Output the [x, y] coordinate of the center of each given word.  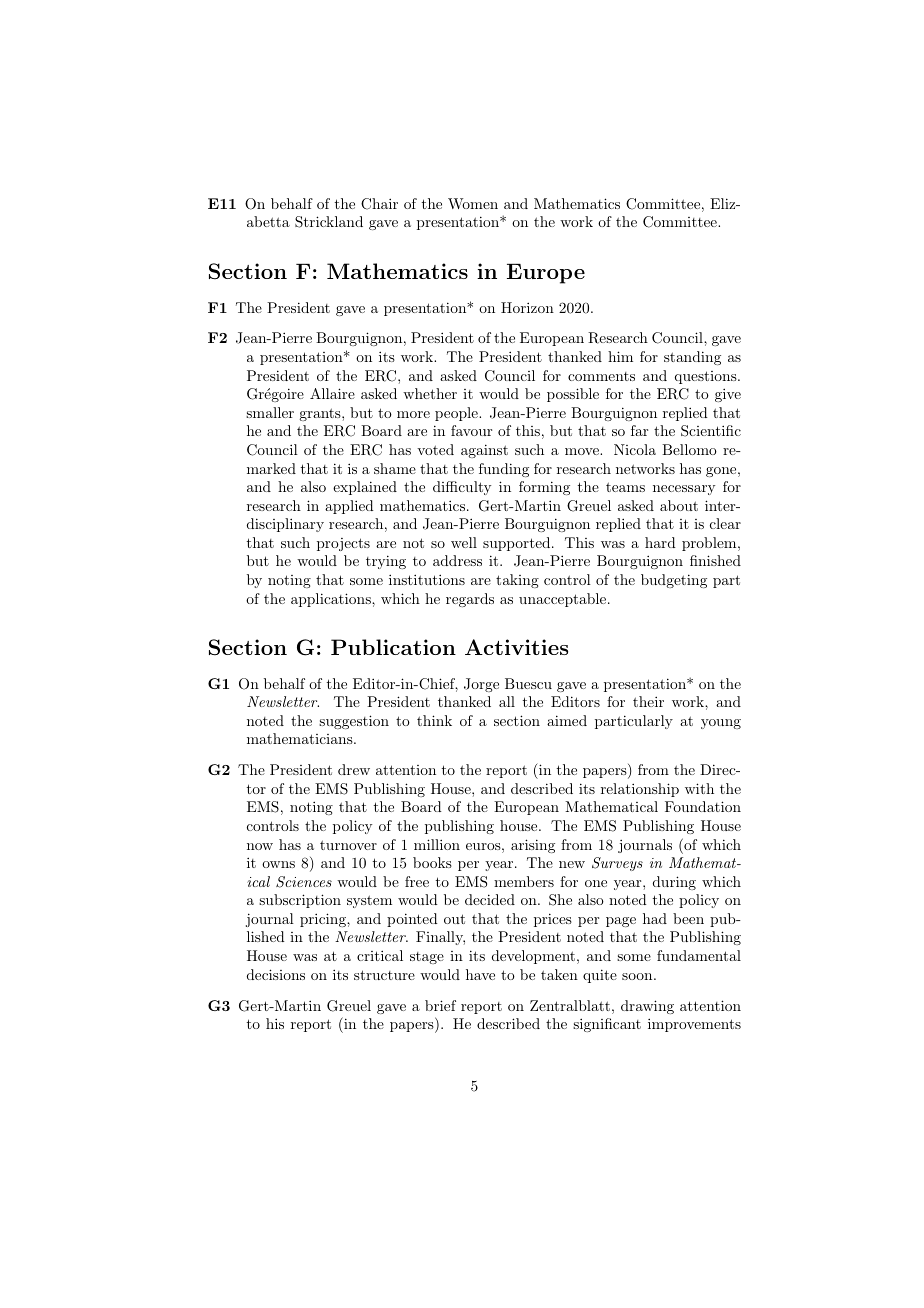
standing [692, 358]
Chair [379, 204]
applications [332, 600]
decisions [276, 974]
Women [473, 203]
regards [470, 600]
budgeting [674, 581]
